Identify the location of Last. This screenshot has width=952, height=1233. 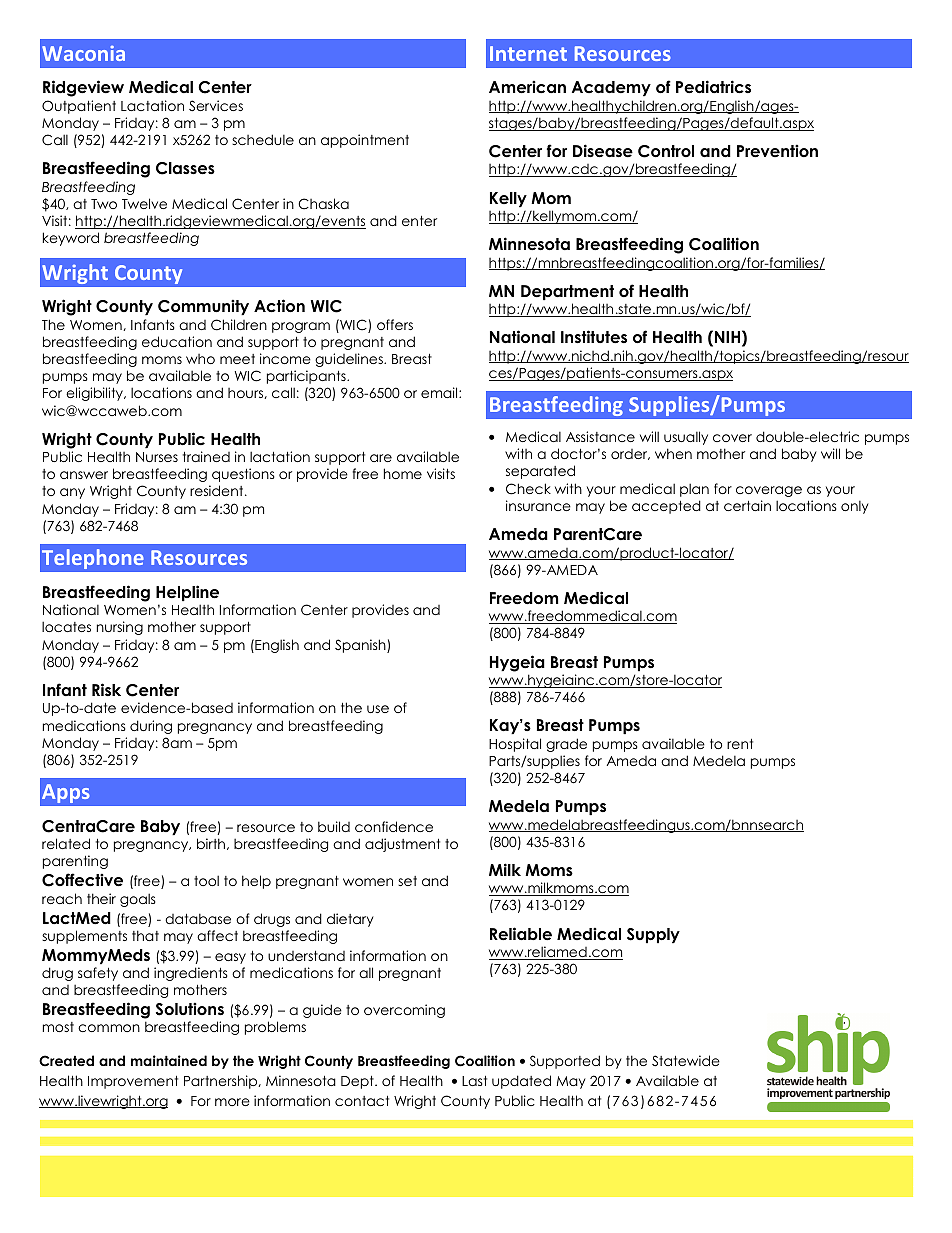
(474, 1081).
